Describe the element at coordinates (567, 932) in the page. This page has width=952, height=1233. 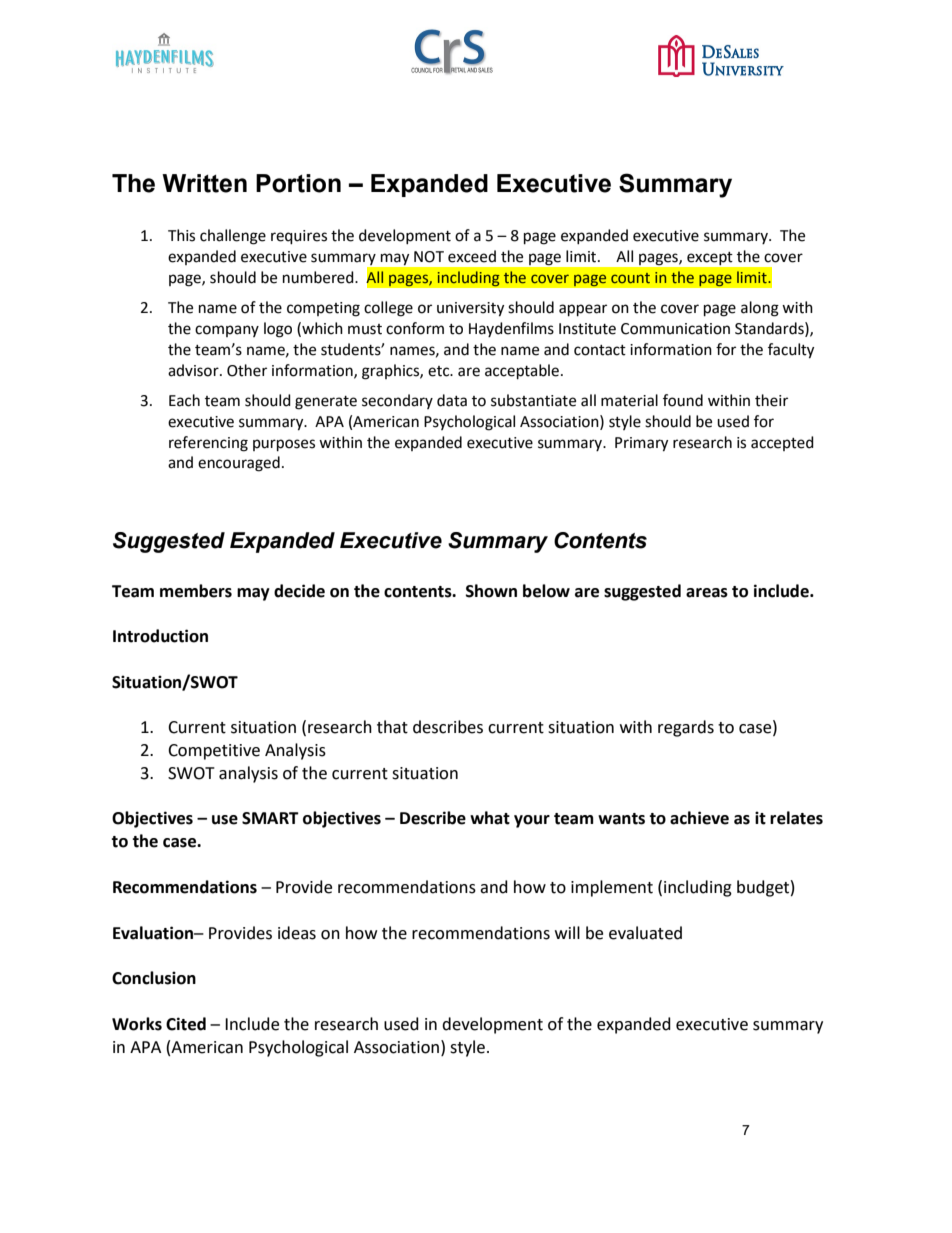
I see `will` at that location.
